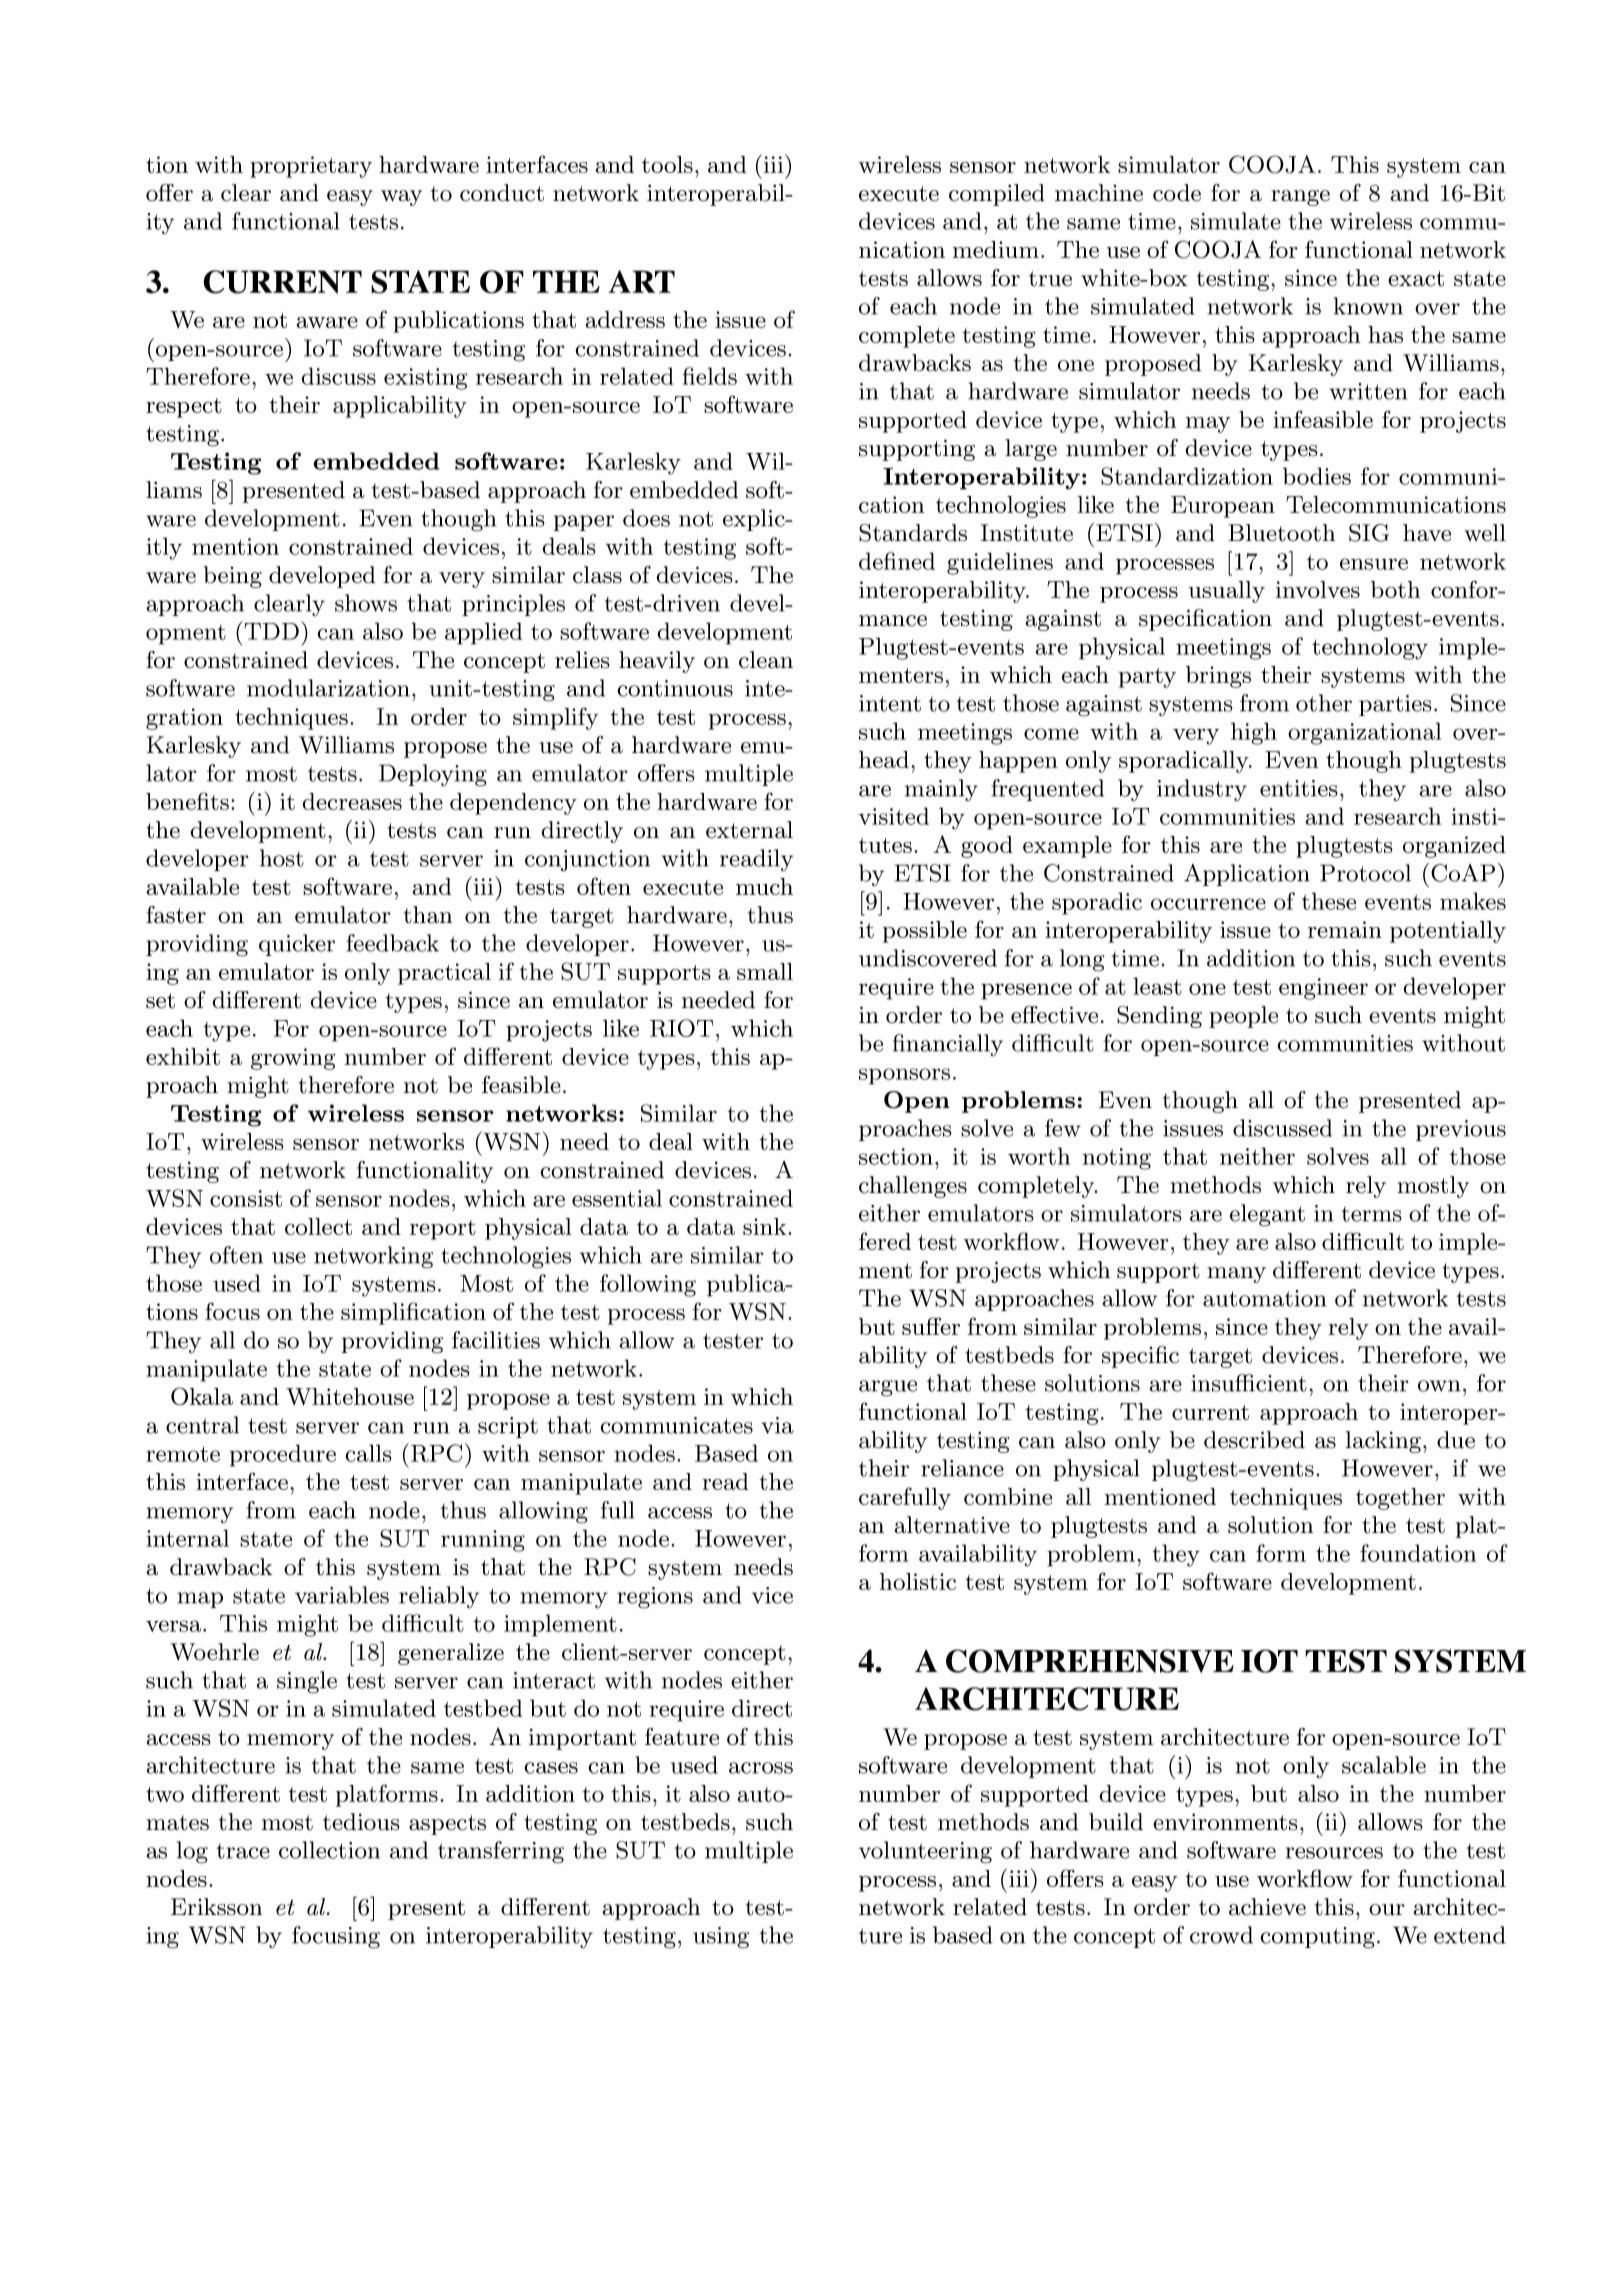  What do you see at coordinates (311, 167) in the screenshot?
I see `proprietary` at bounding box center [311, 167].
